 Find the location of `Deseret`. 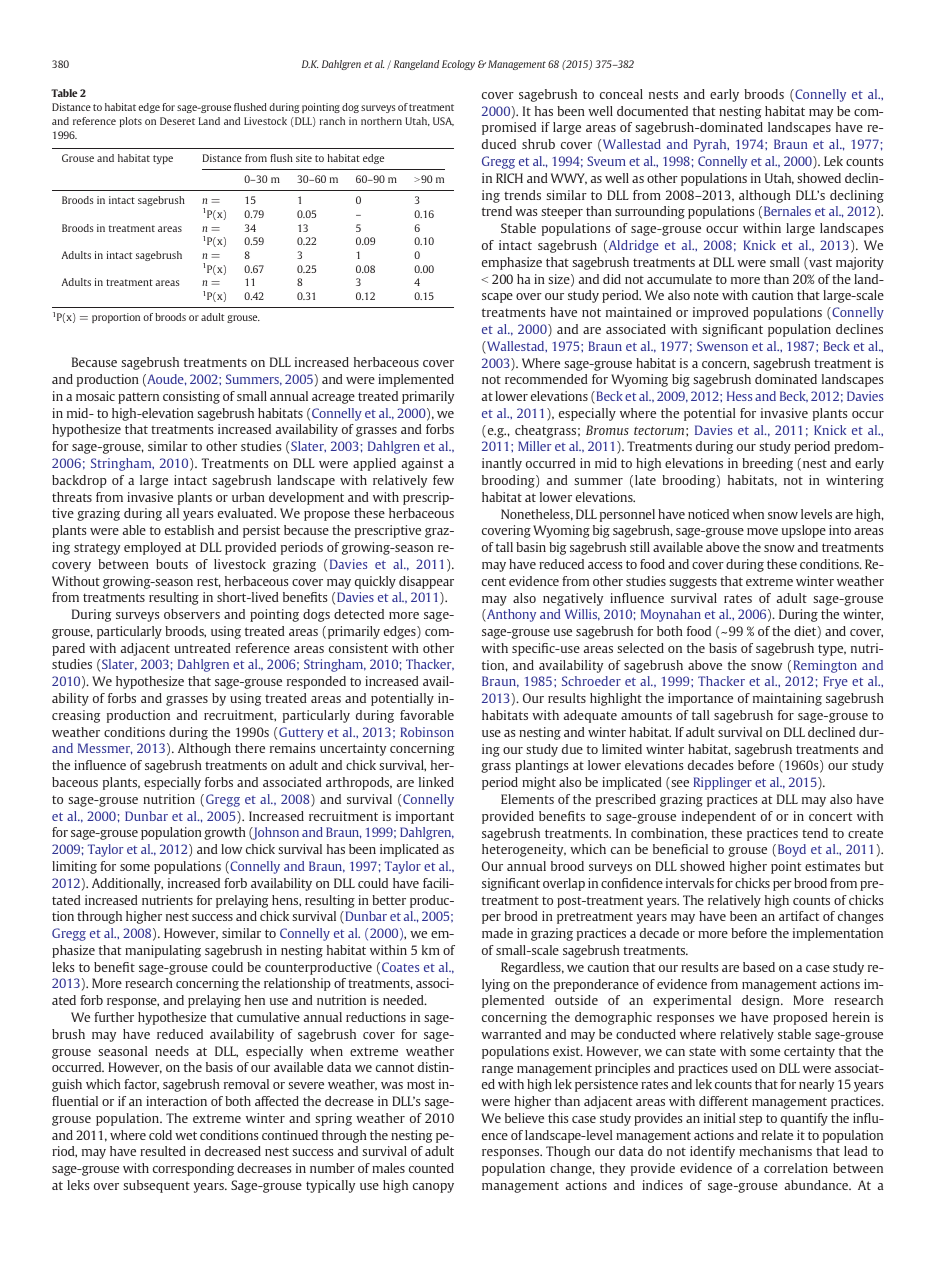

Deseret is located at coordinates (177, 121).
